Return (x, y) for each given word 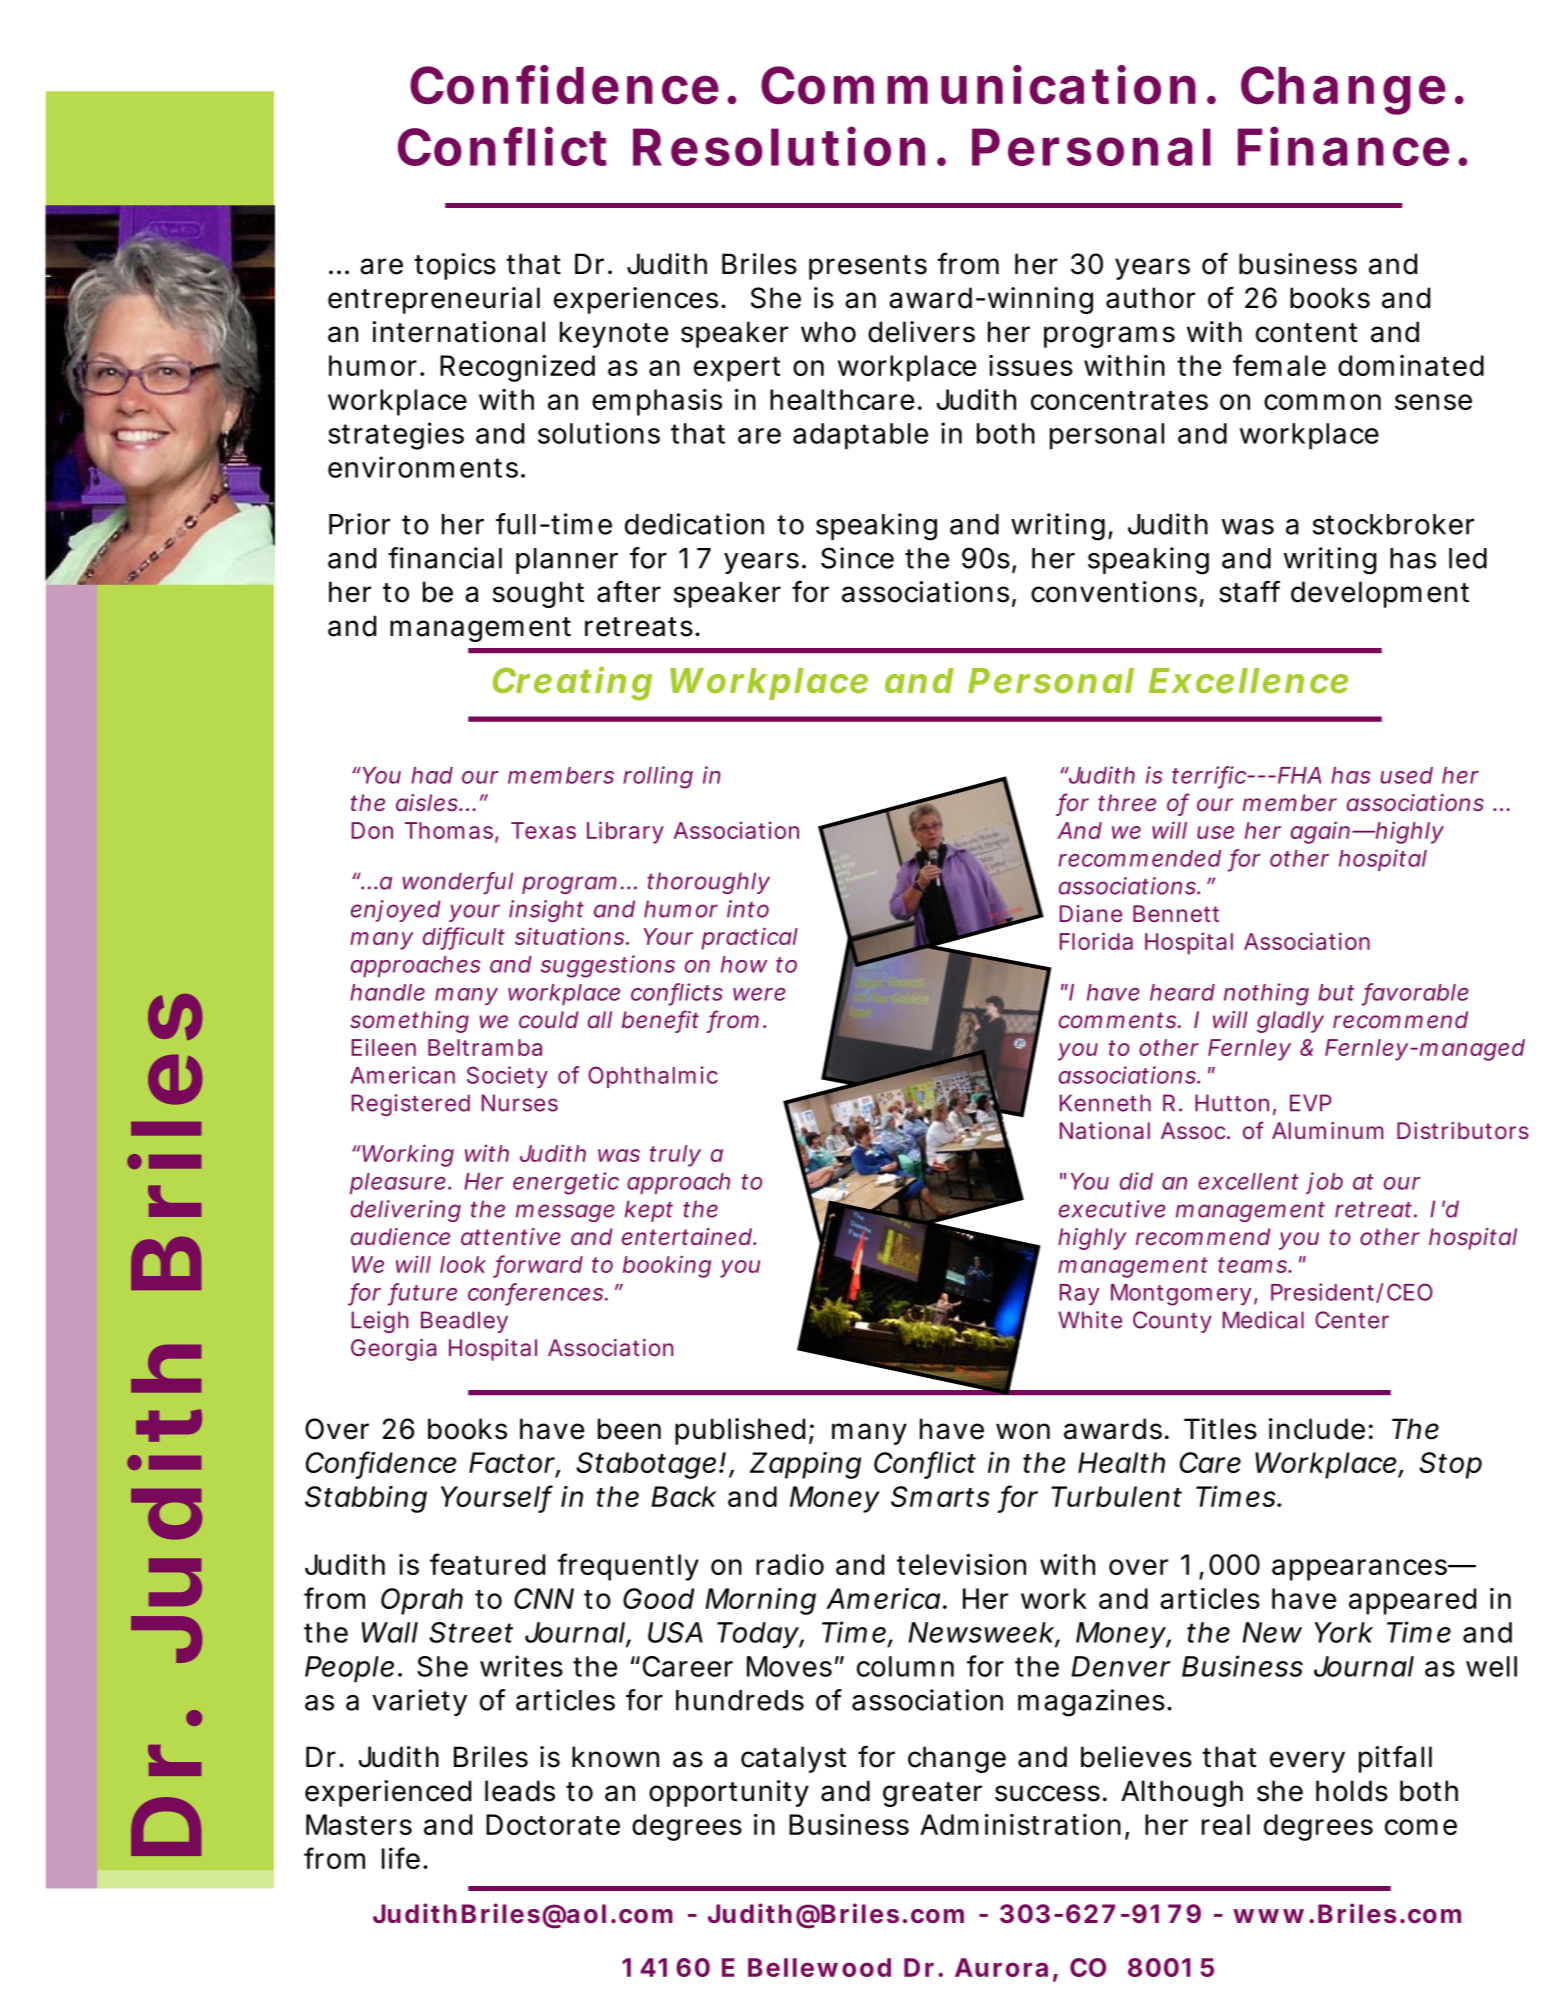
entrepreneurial (434, 300)
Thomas (449, 830)
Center (1352, 1320)
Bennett (1176, 913)
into (748, 909)
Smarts (940, 1496)
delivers (921, 332)
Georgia (394, 1350)
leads (520, 1791)
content (1307, 333)
